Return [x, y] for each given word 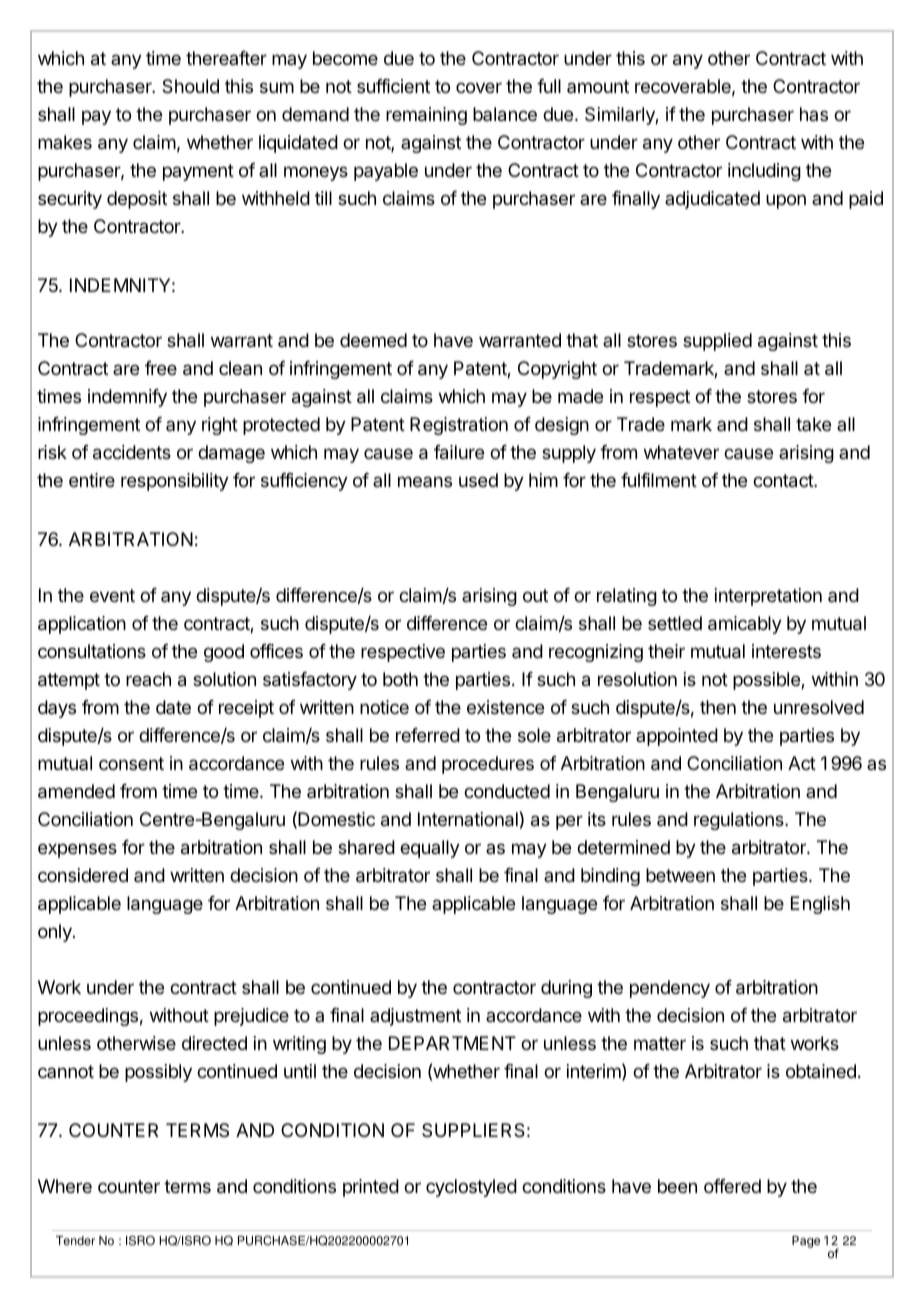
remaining [426, 116]
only [56, 933]
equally [430, 849]
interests [786, 651]
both [400, 679]
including [764, 172]
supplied [717, 342]
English [820, 905]
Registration [459, 426]
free [161, 368]
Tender [75, 1241]
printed [371, 1188]
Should [190, 86]
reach [148, 679]
